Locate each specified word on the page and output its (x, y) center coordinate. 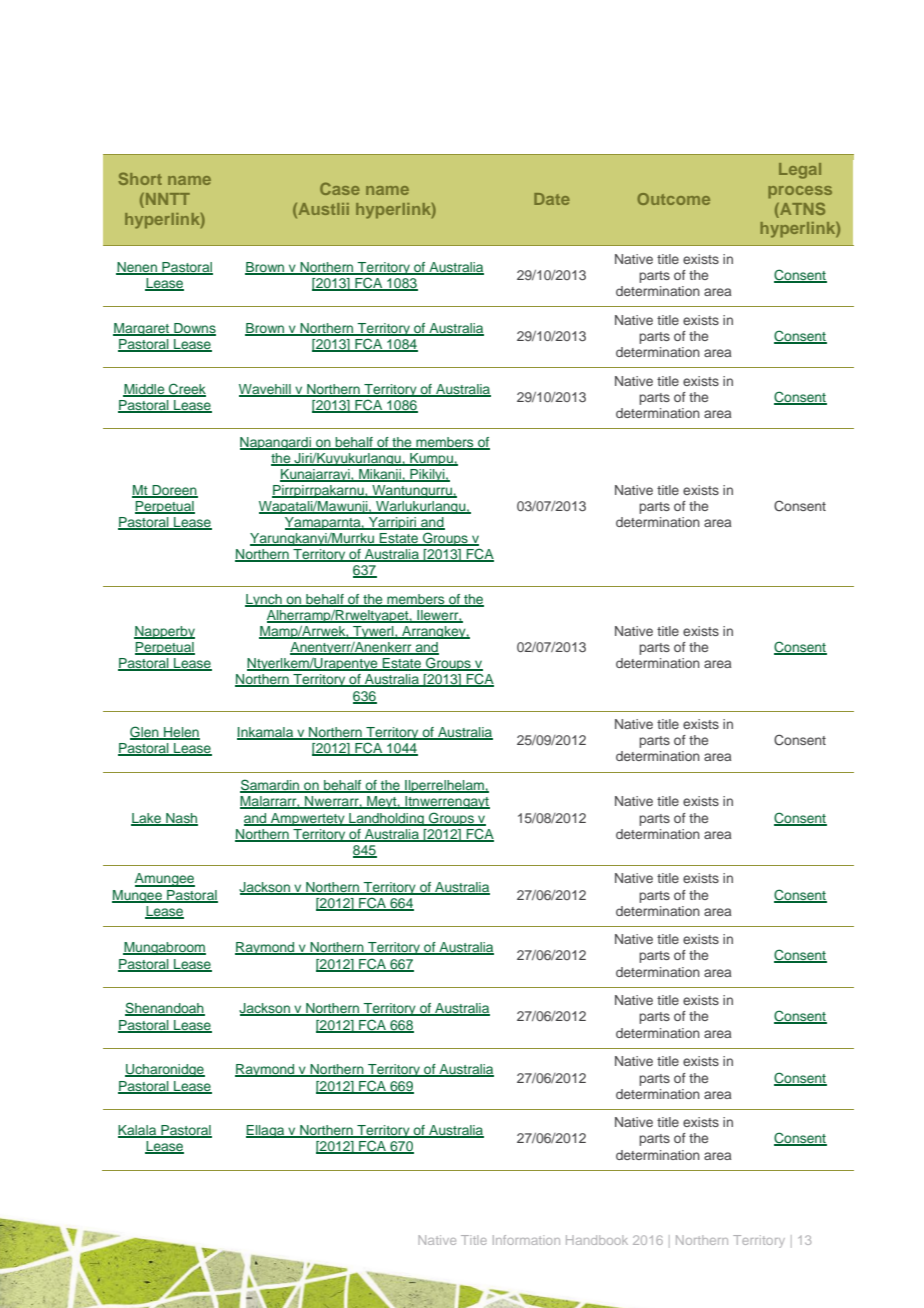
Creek (186, 389)
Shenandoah (165, 1009)
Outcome (673, 199)
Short (140, 178)
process (800, 192)
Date (552, 199)
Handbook (597, 1240)
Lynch (264, 600)
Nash (181, 819)
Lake (147, 819)
